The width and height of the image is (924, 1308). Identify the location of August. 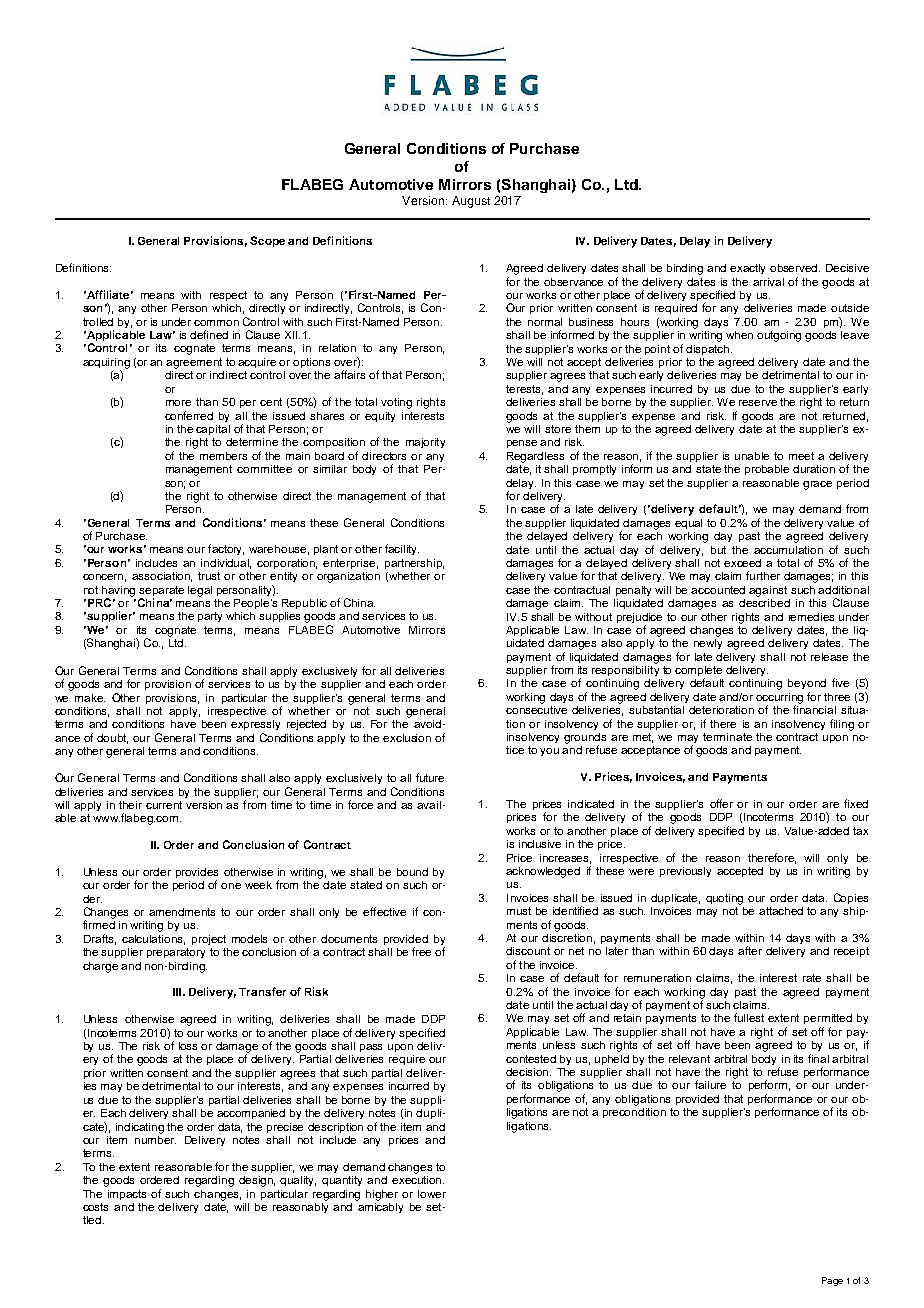
(471, 202).
